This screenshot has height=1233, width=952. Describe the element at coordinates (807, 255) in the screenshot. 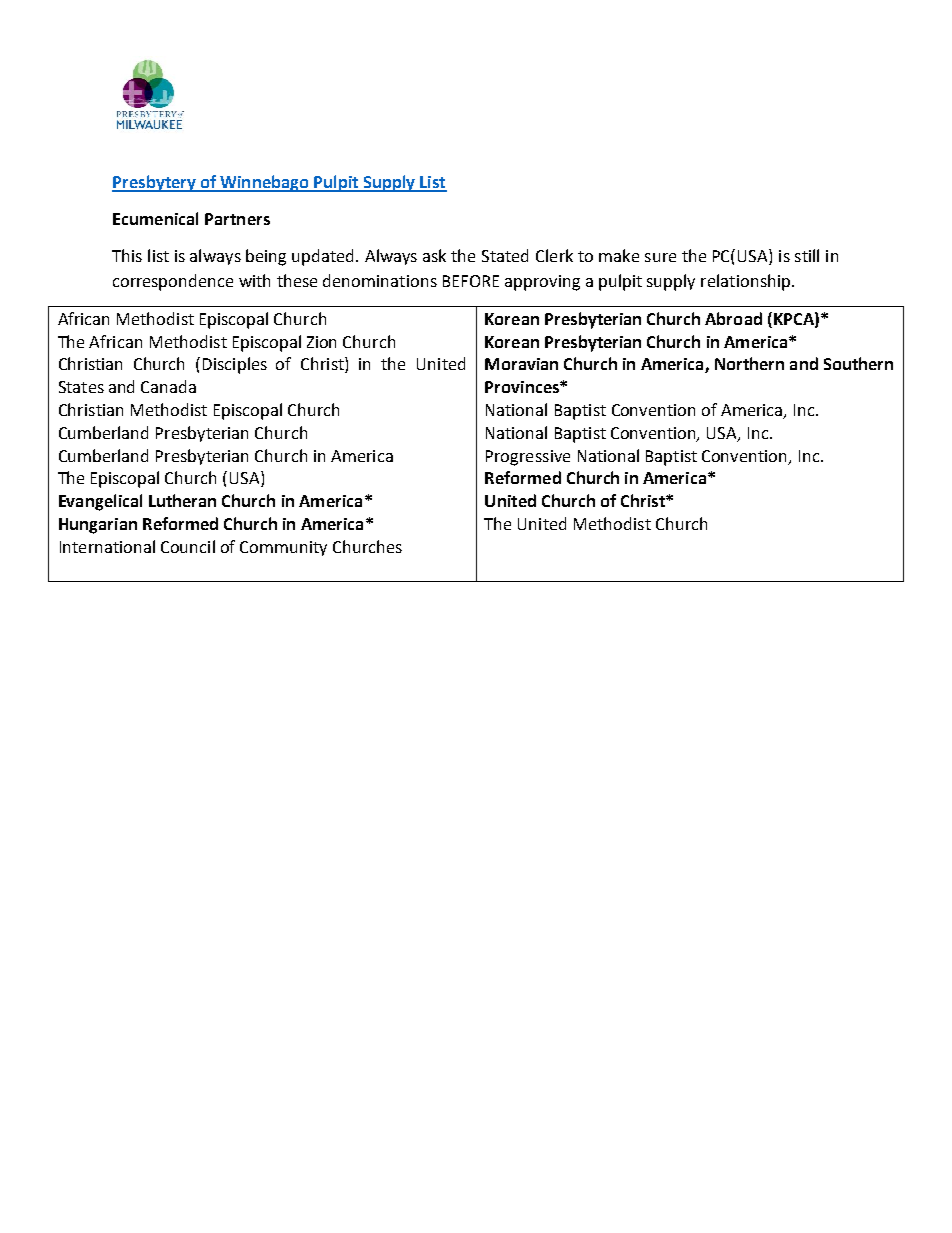

I see `still` at that location.
